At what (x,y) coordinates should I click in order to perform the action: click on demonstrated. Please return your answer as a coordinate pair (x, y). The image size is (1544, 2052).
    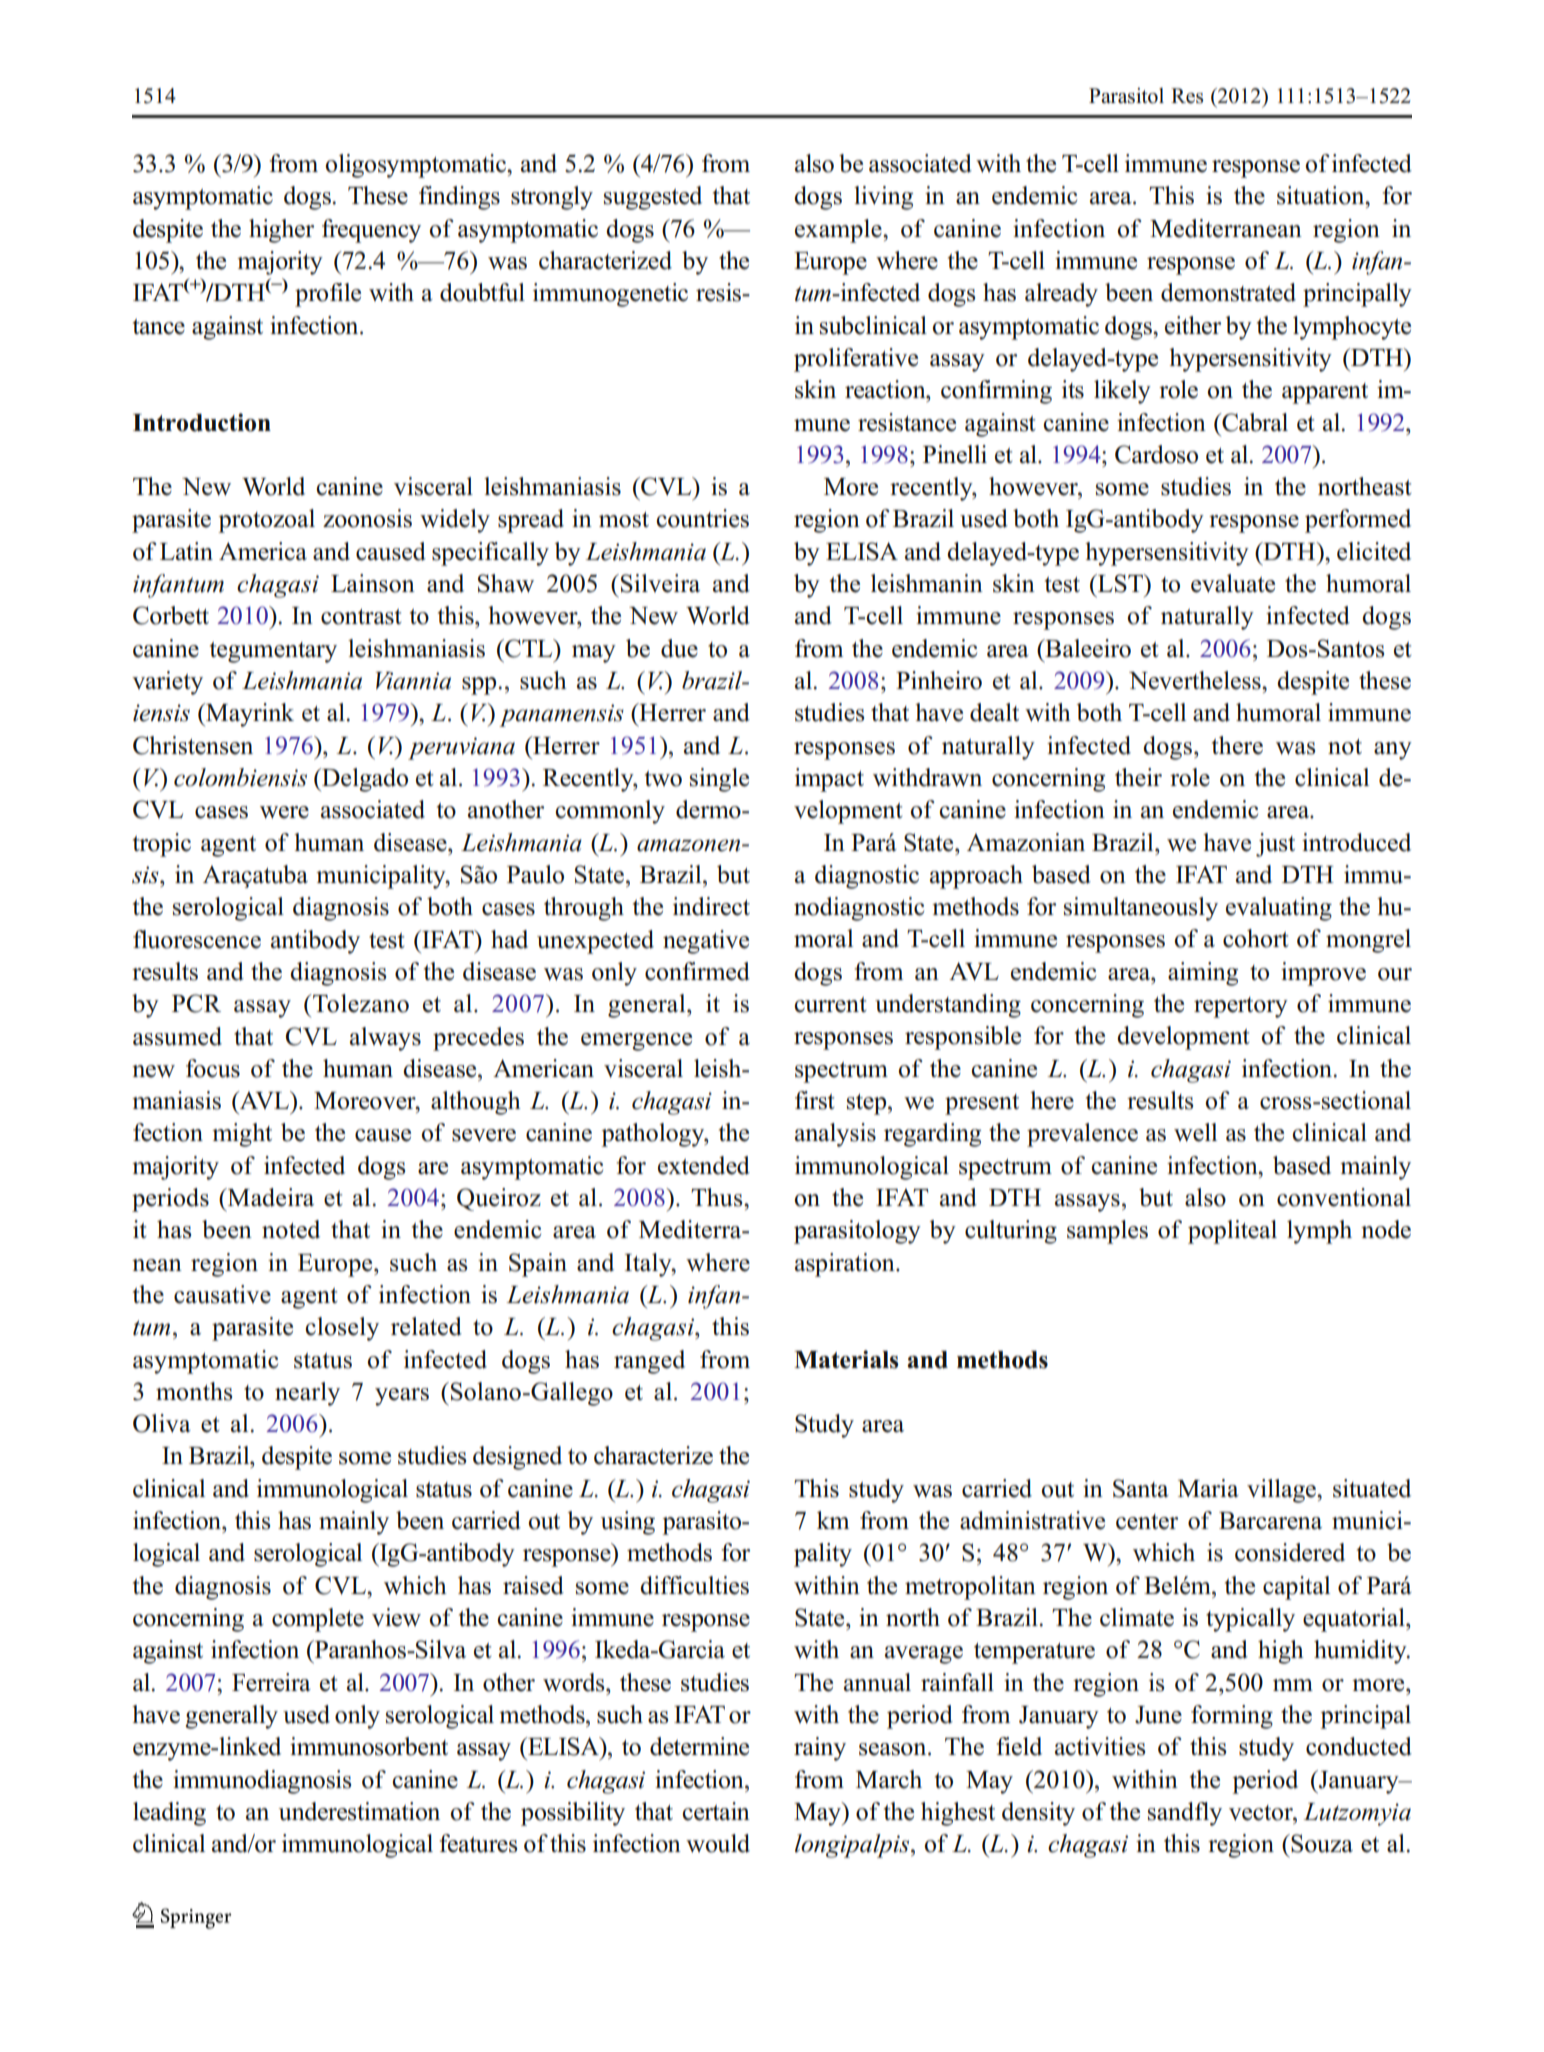
    Looking at the image, I should click on (1228, 292).
